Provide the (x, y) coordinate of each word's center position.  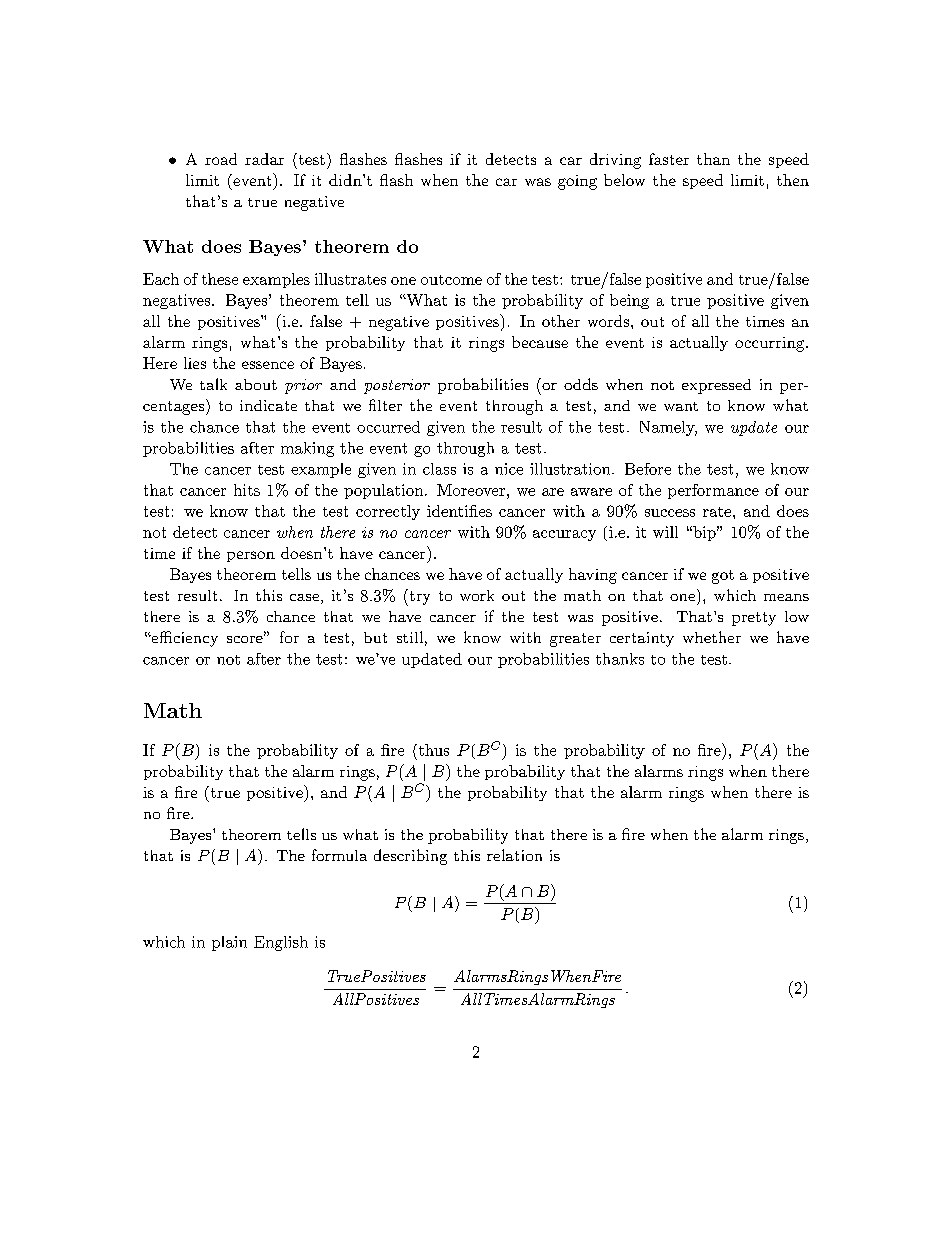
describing (410, 857)
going (577, 182)
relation (514, 855)
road (221, 159)
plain (229, 943)
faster (669, 159)
